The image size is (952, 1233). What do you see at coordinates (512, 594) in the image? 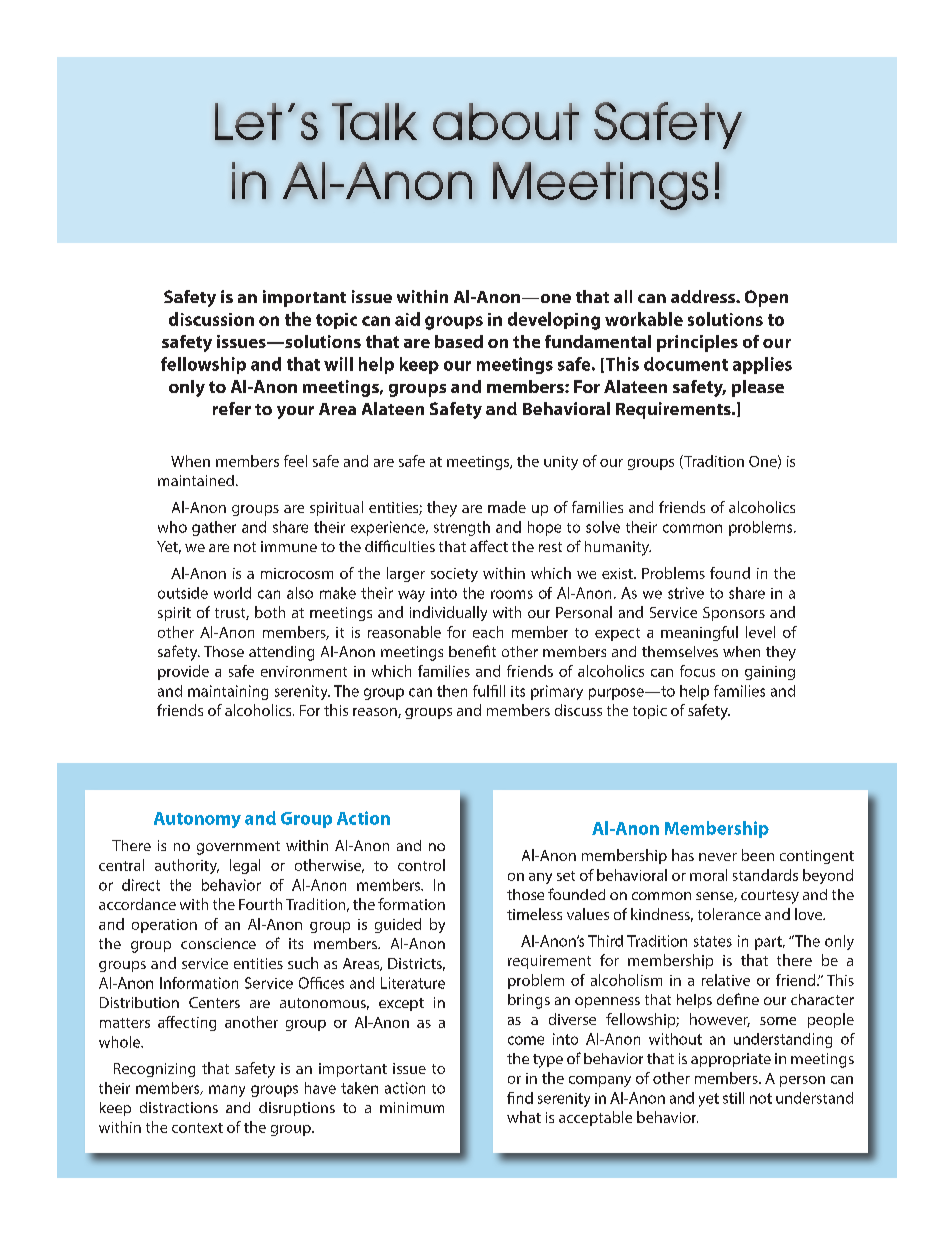
I see `rooms` at bounding box center [512, 594].
